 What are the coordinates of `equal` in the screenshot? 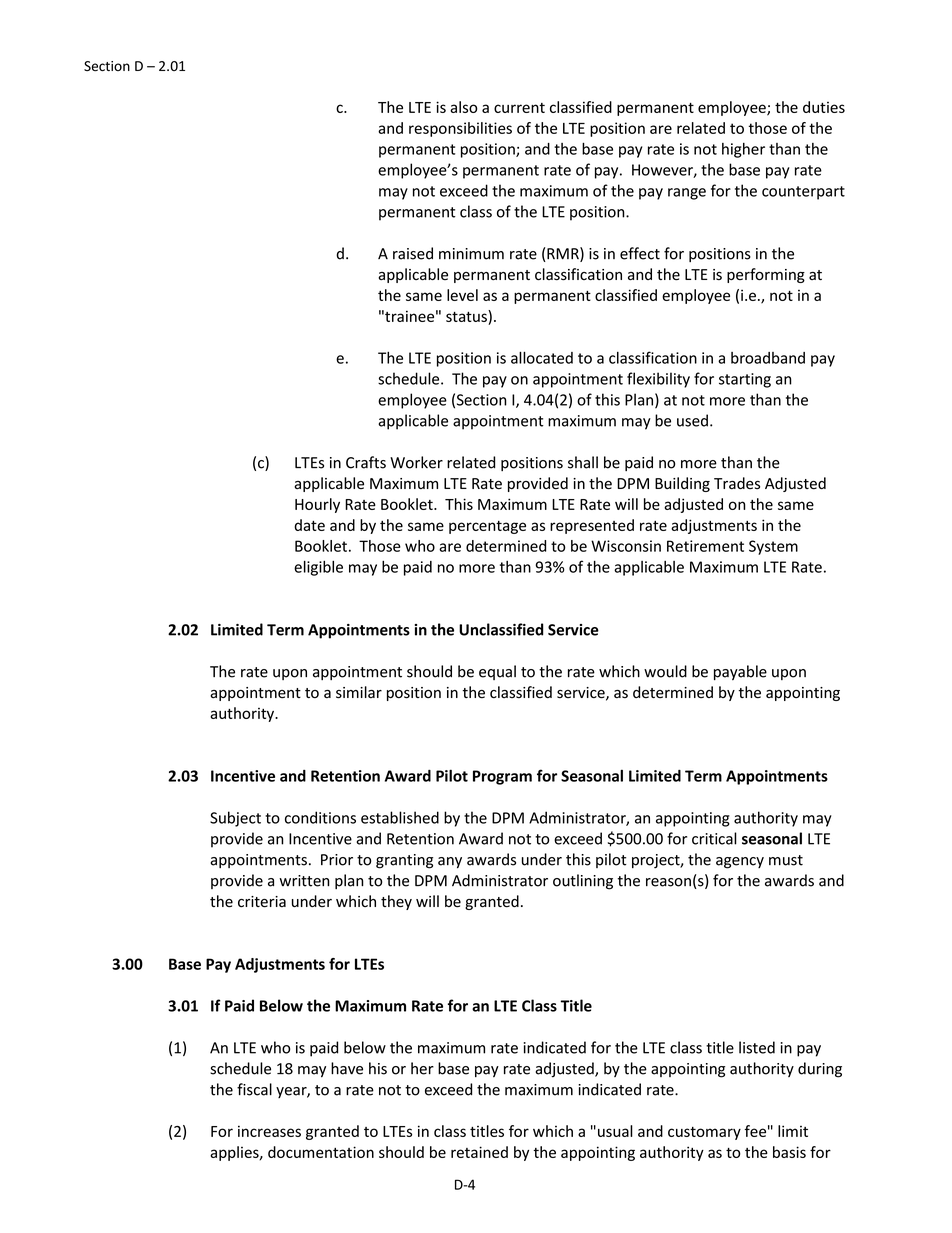 It's located at (497, 672).
